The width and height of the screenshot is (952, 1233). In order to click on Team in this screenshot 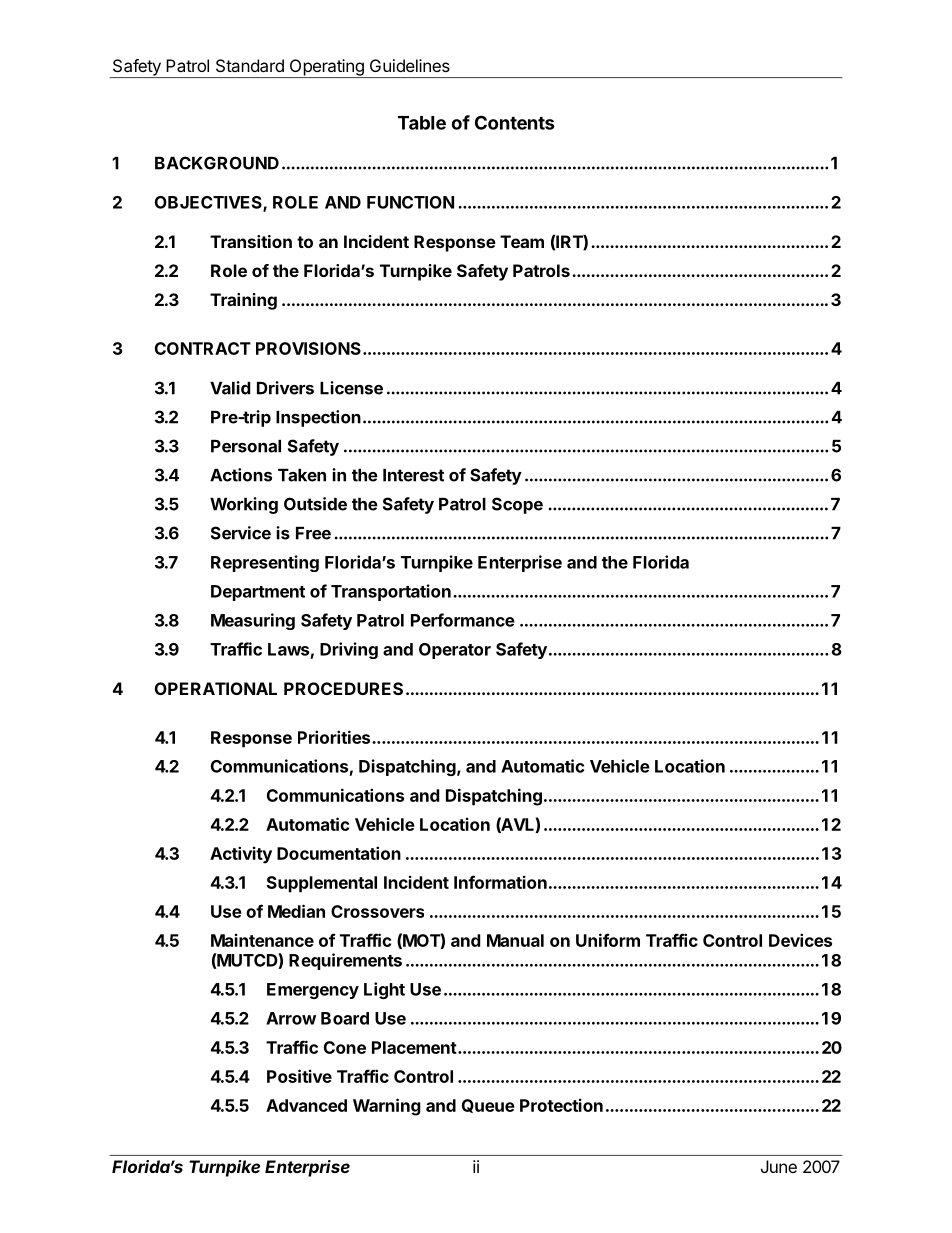, I will do `click(522, 241)`.
